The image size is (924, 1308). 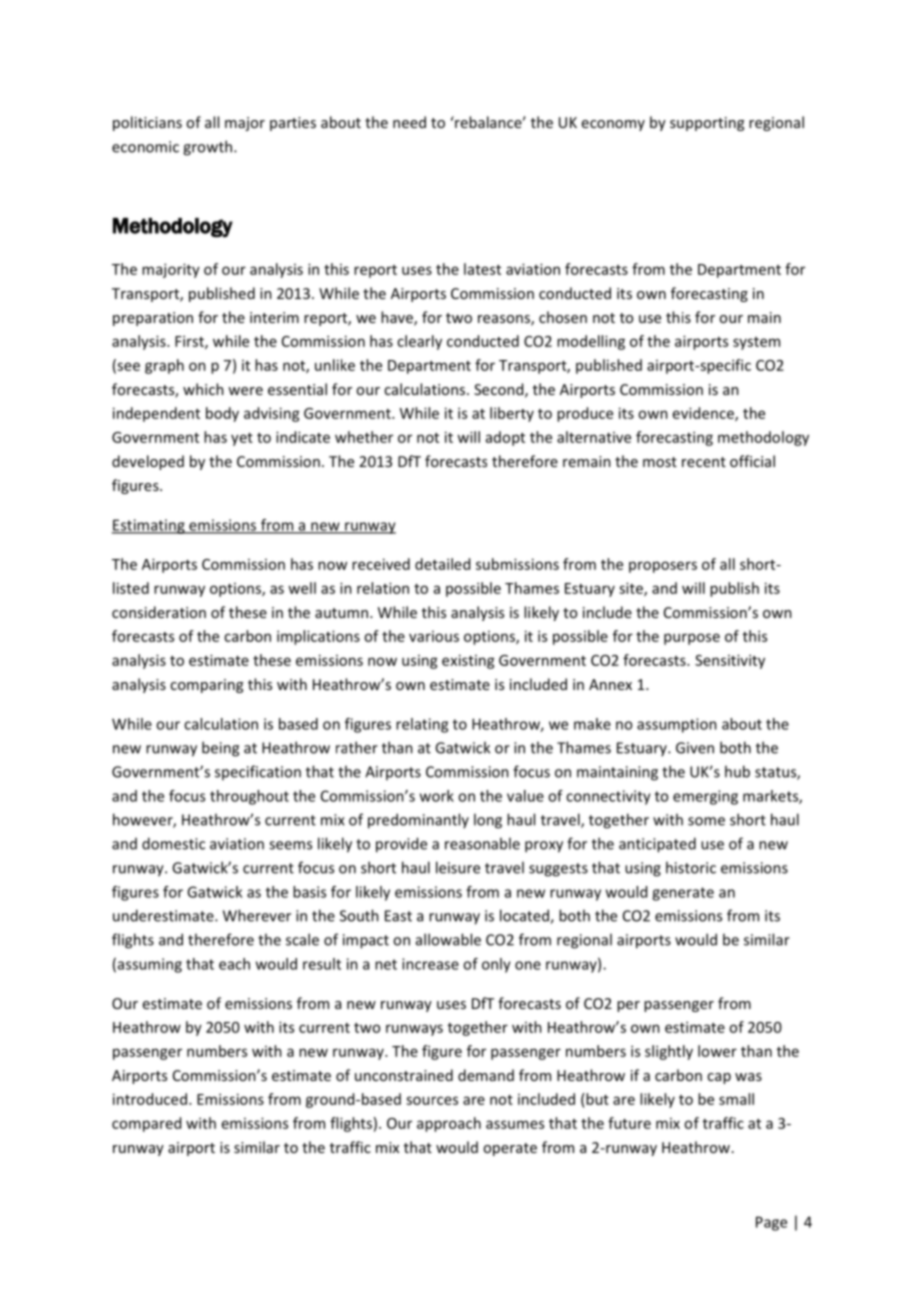 I want to click on Sensitivity, so click(x=730, y=661).
